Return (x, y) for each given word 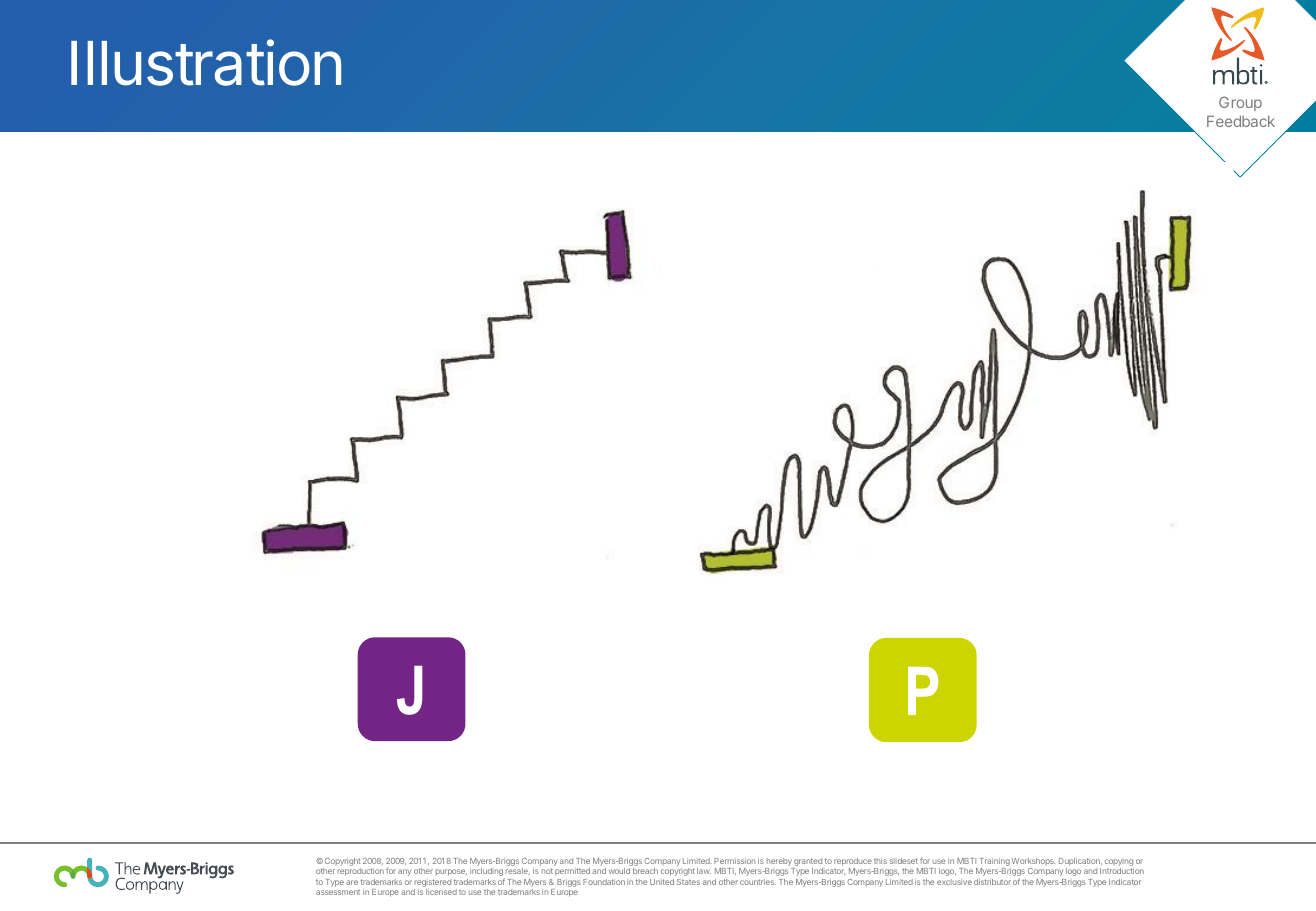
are (352, 882)
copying (1119, 864)
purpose (451, 872)
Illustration (206, 62)
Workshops (1032, 863)
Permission (734, 861)
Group (1240, 103)
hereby (779, 863)
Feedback (1241, 121)
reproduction (361, 872)
